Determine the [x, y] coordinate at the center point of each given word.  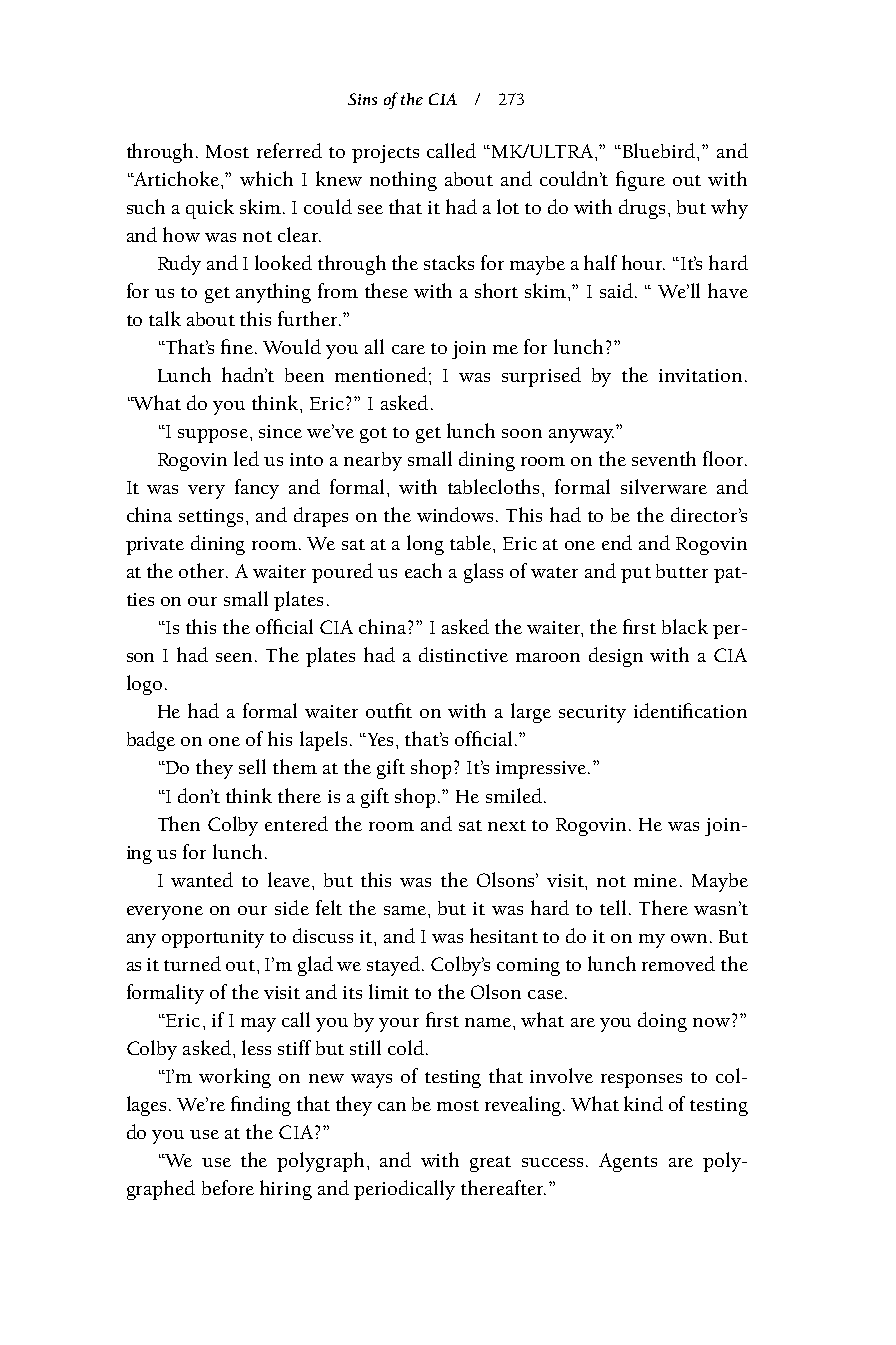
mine [655, 880]
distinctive [463, 654]
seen [236, 657]
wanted [202, 879]
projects [385, 154]
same [405, 910]
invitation [700, 375]
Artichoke [177, 178]
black [685, 626]
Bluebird [659, 150]
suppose [213, 436]
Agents [628, 1162]
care [408, 349]
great [490, 1164]
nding [265, 1106]
